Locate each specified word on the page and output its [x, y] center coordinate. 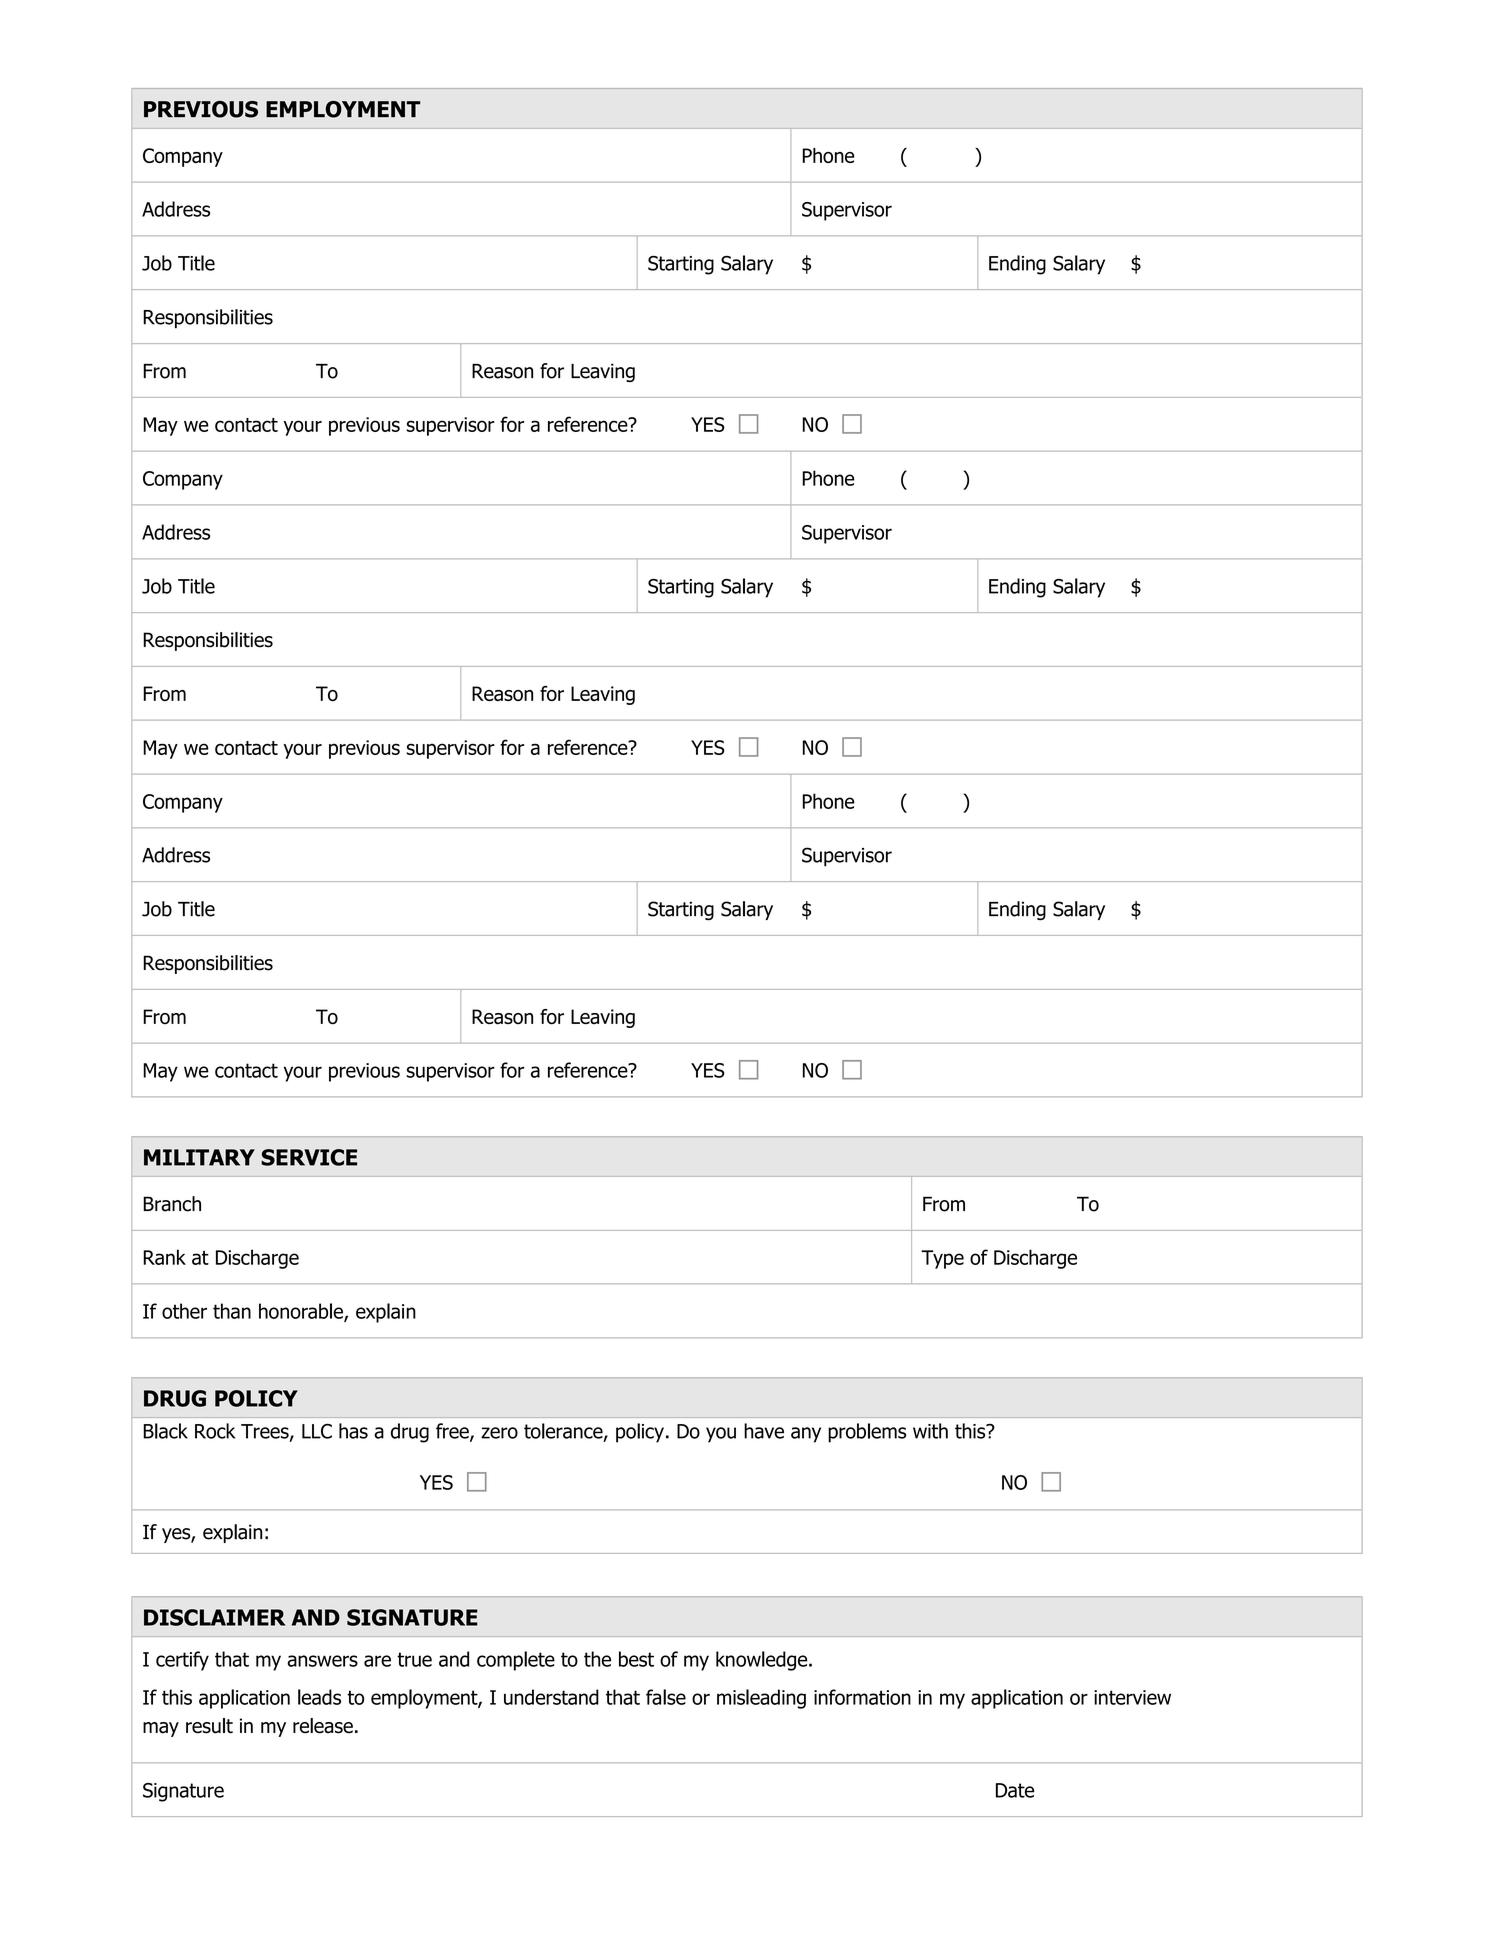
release [323, 1726]
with [930, 1431]
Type [942, 1259]
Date [1015, 1790]
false [666, 1697]
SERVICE [309, 1157]
